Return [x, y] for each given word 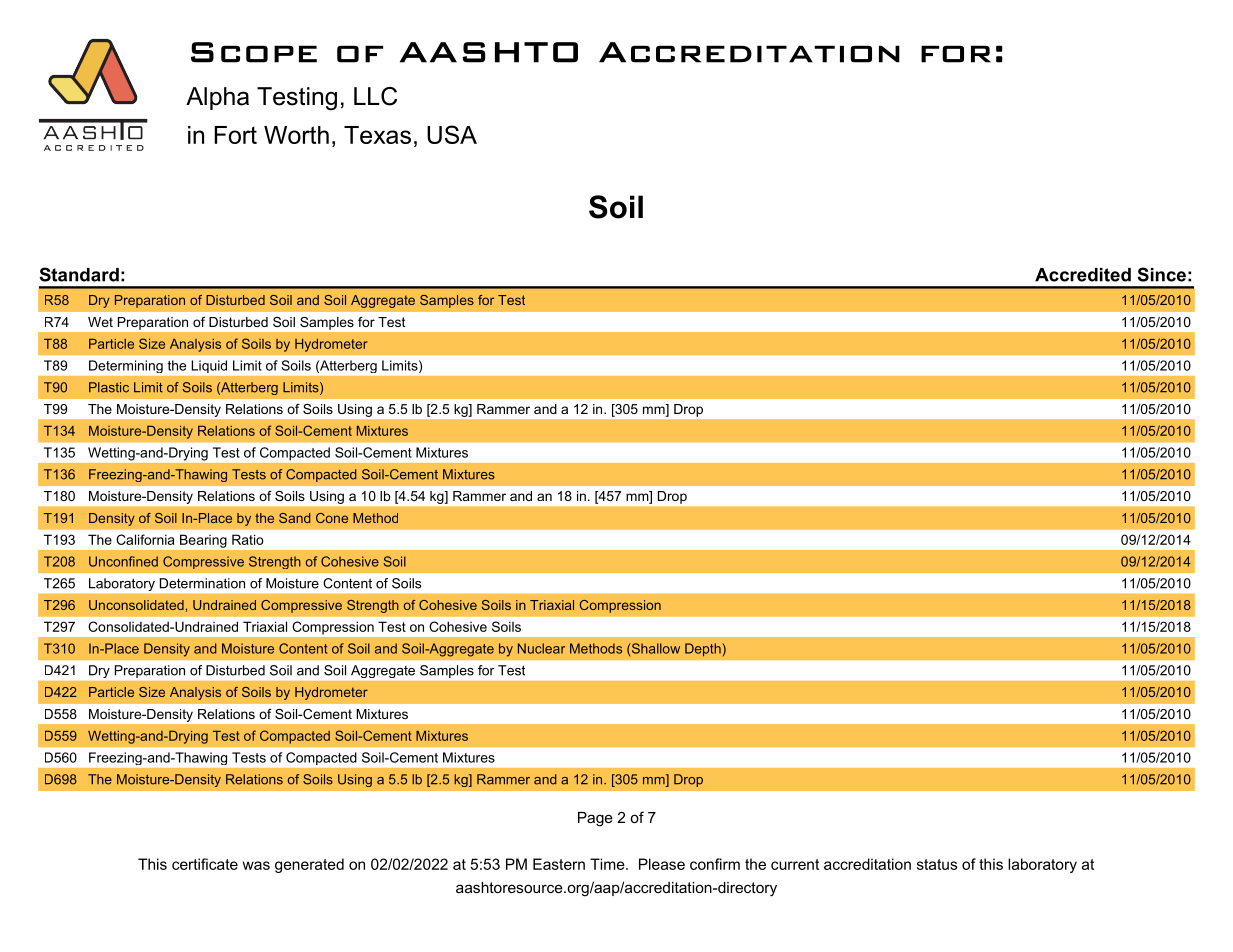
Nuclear [541, 648]
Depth [704, 650]
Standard [79, 274]
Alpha [217, 98]
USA [452, 134]
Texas [377, 135]
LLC [375, 96]
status [937, 864]
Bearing [203, 541]
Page [595, 819]
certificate [205, 864]
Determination [202, 583]
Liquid [209, 366]
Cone [332, 518]
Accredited [1083, 275]
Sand [295, 518]
